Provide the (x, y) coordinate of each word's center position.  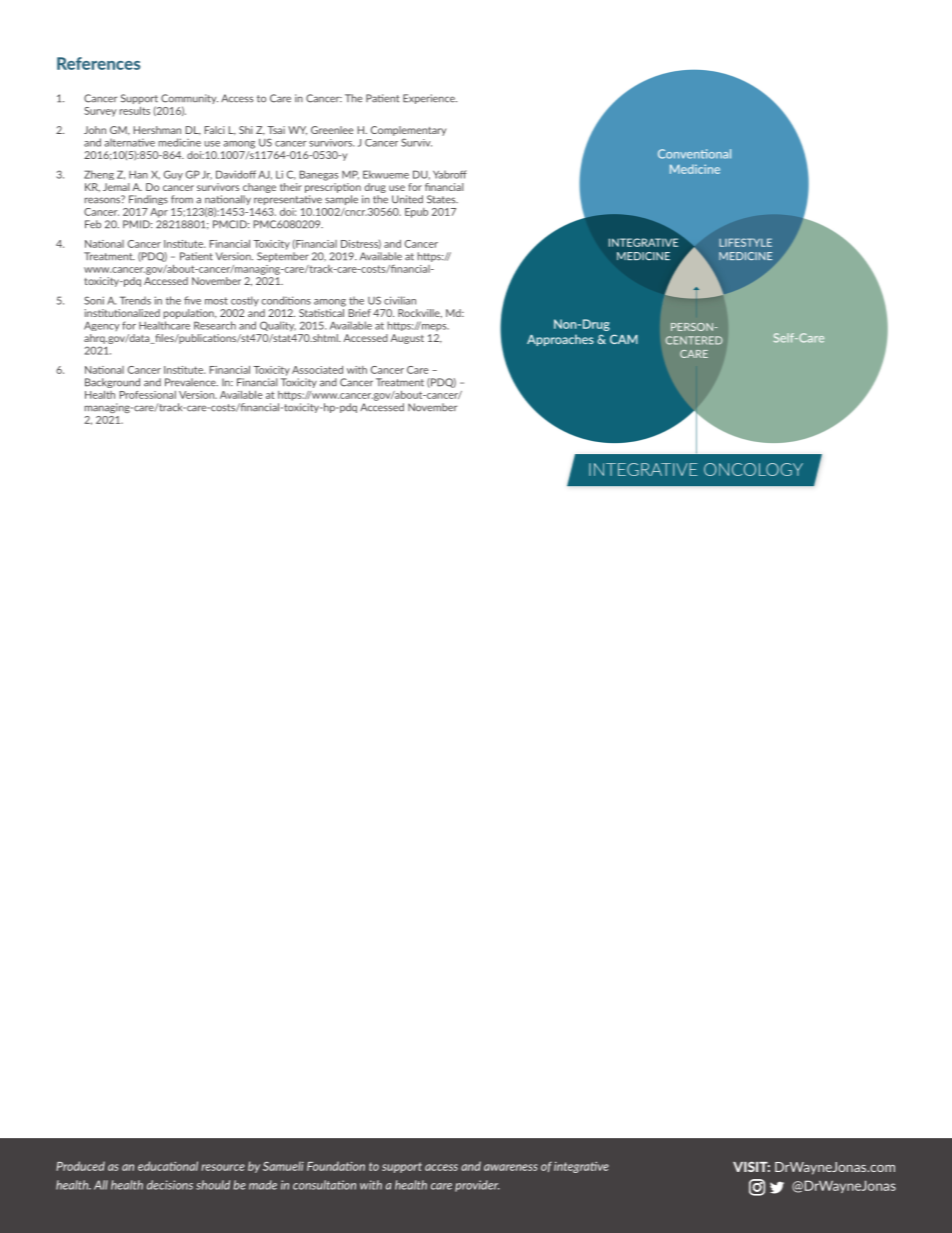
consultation (324, 1185)
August (407, 339)
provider (477, 1186)
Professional (148, 395)
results (135, 111)
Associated (317, 370)
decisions (170, 1185)
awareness (511, 1167)
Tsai (276, 130)
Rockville (420, 313)
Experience (430, 99)
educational (168, 1166)
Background (112, 383)
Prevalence (191, 382)
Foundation (336, 1166)
